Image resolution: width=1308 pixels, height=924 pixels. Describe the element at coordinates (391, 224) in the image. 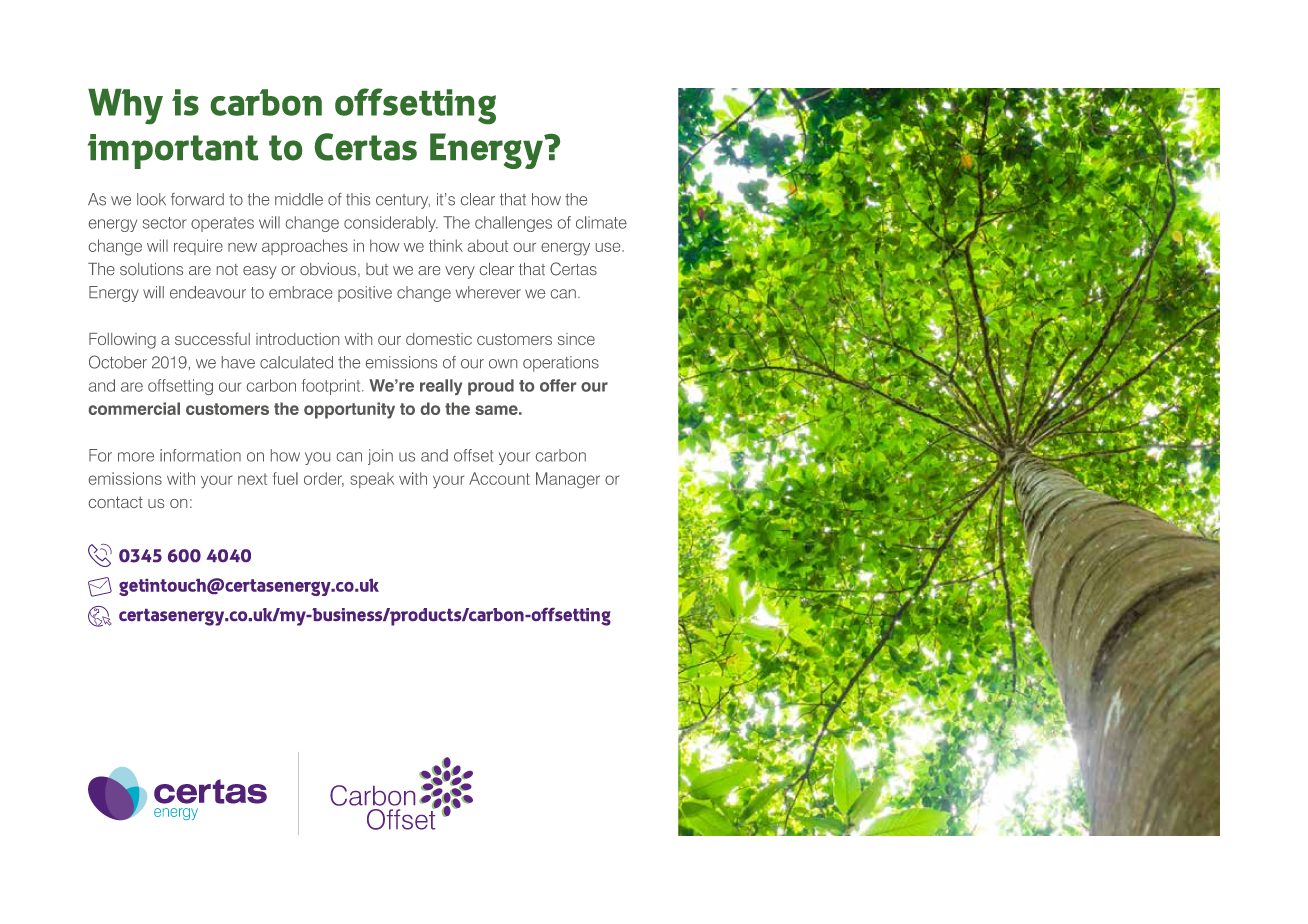

I see `considerably` at that location.
